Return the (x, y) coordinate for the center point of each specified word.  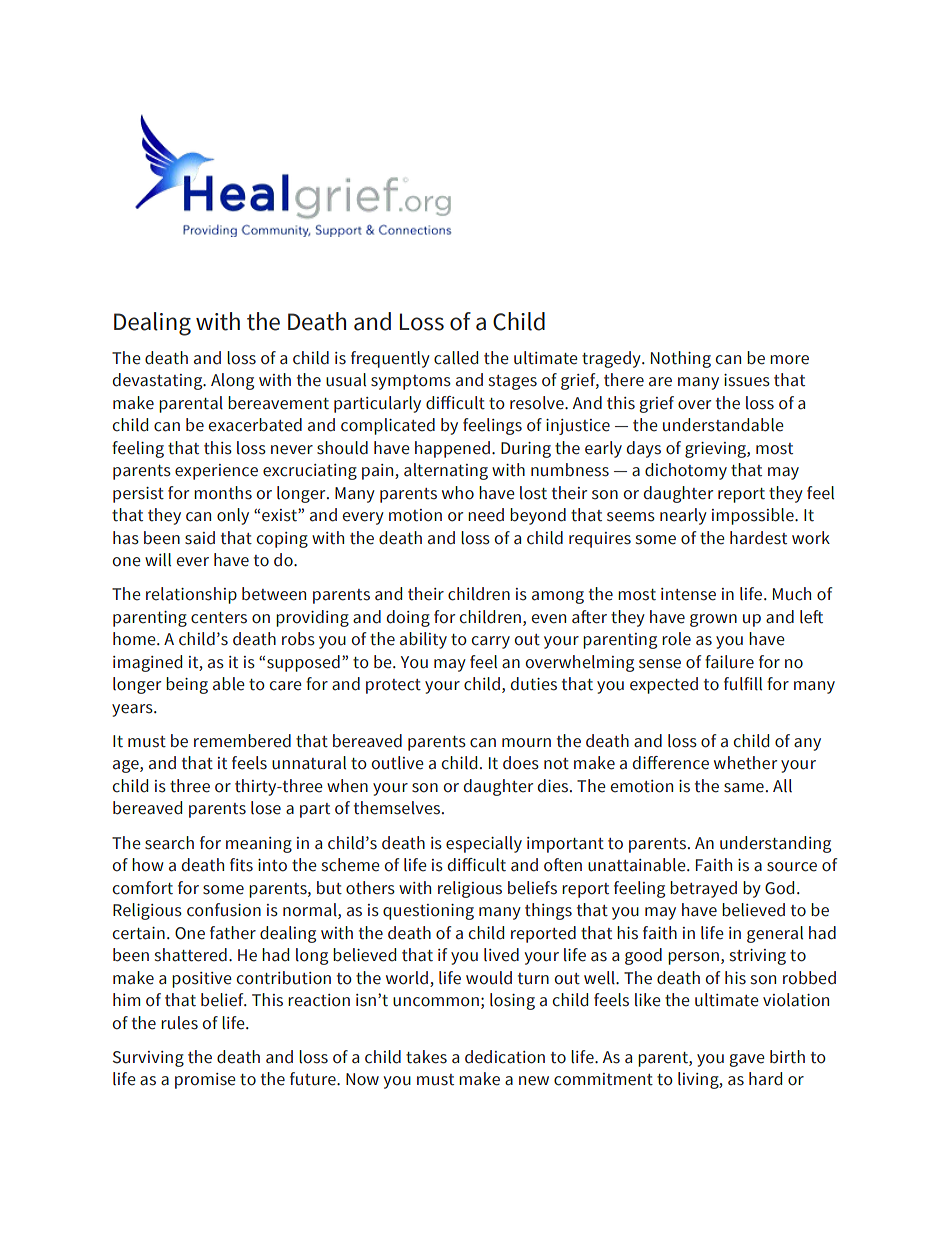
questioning (428, 912)
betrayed (703, 889)
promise (205, 1081)
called (456, 358)
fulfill (743, 684)
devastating (159, 381)
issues (747, 380)
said (200, 538)
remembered (242, 741)
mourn (526, 743)
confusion (224, 910)
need (486, 515)
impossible (754, 516)
